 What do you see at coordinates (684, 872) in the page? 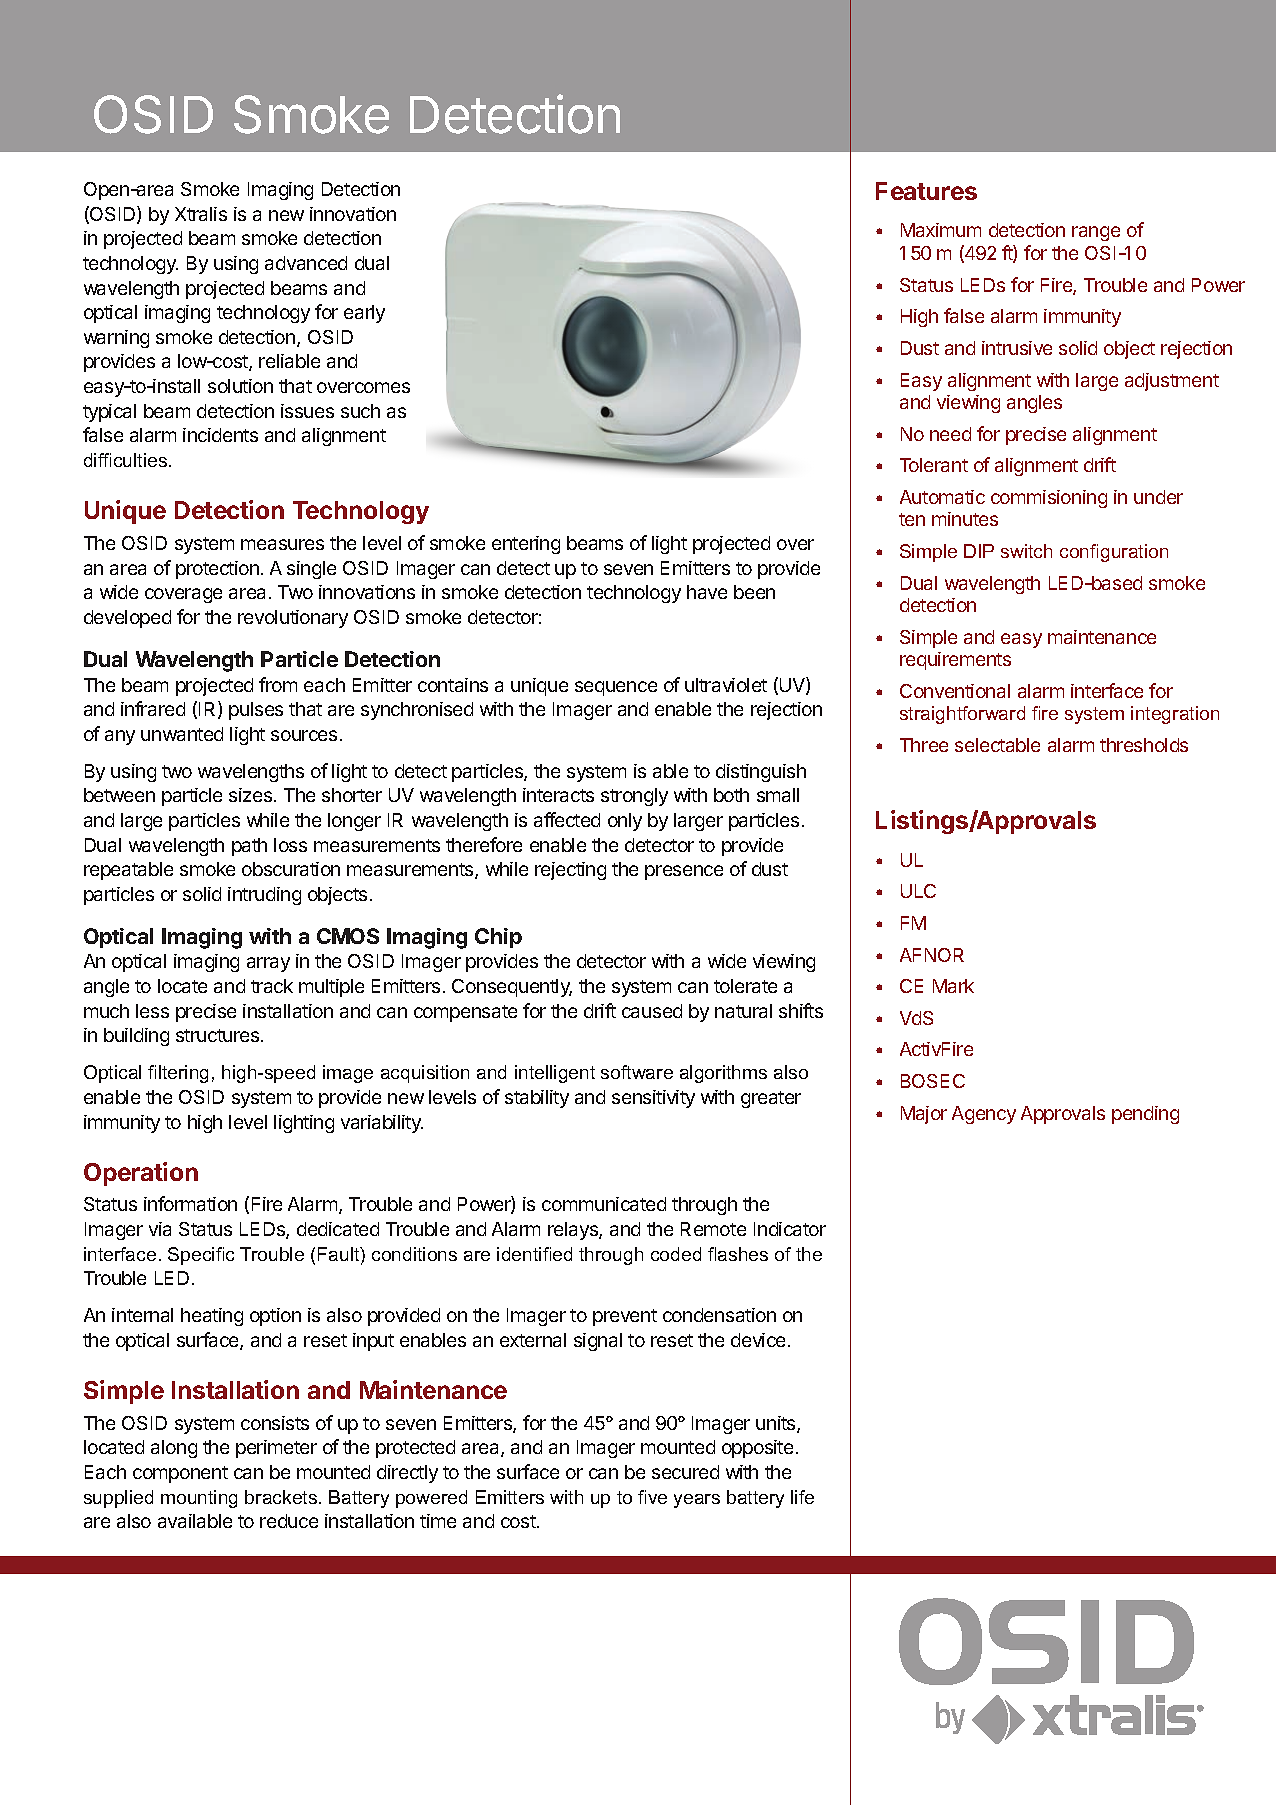
I see `presence` at bounding box center [684, 872].
